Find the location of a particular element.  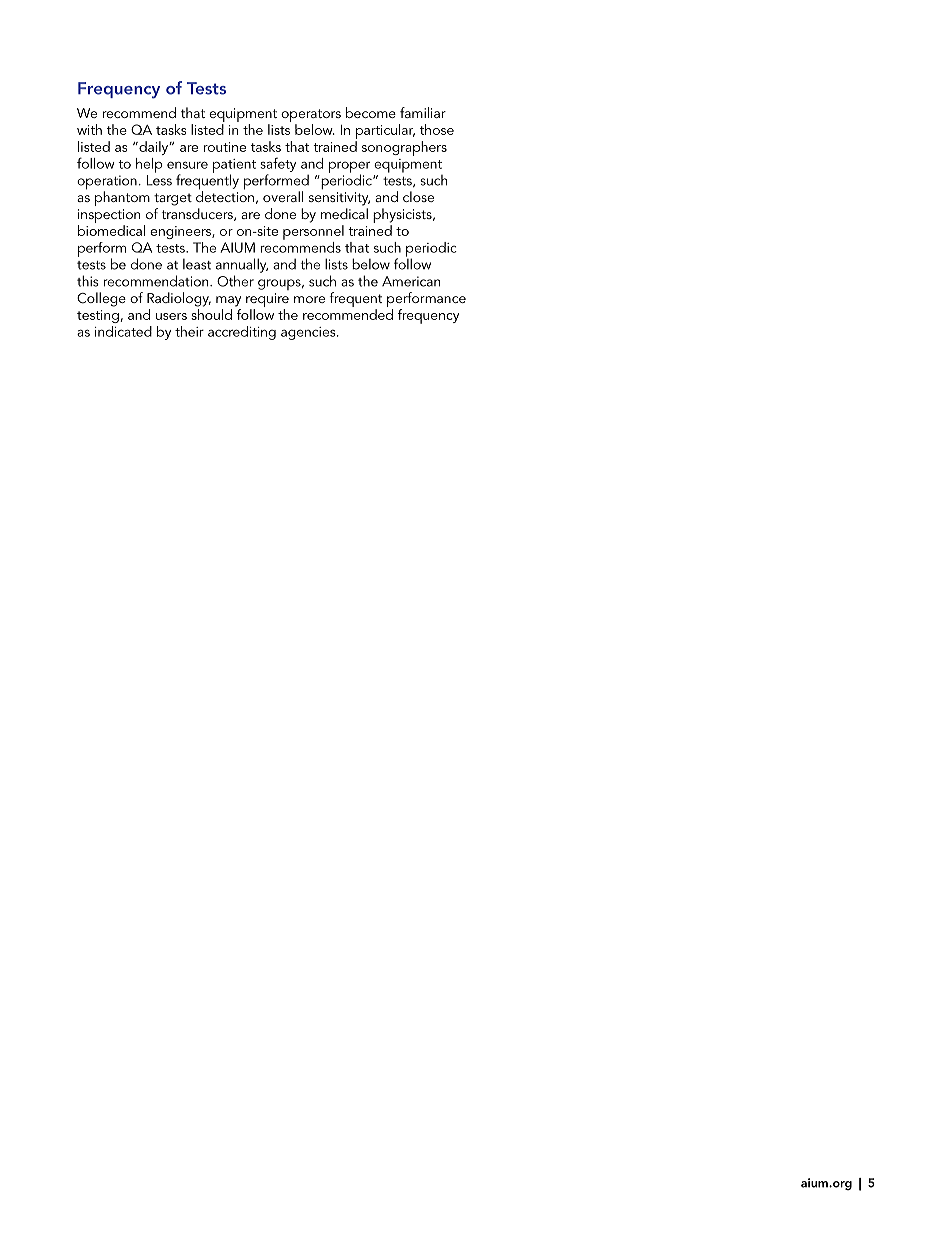

become is located at coordinates (371, 112).
